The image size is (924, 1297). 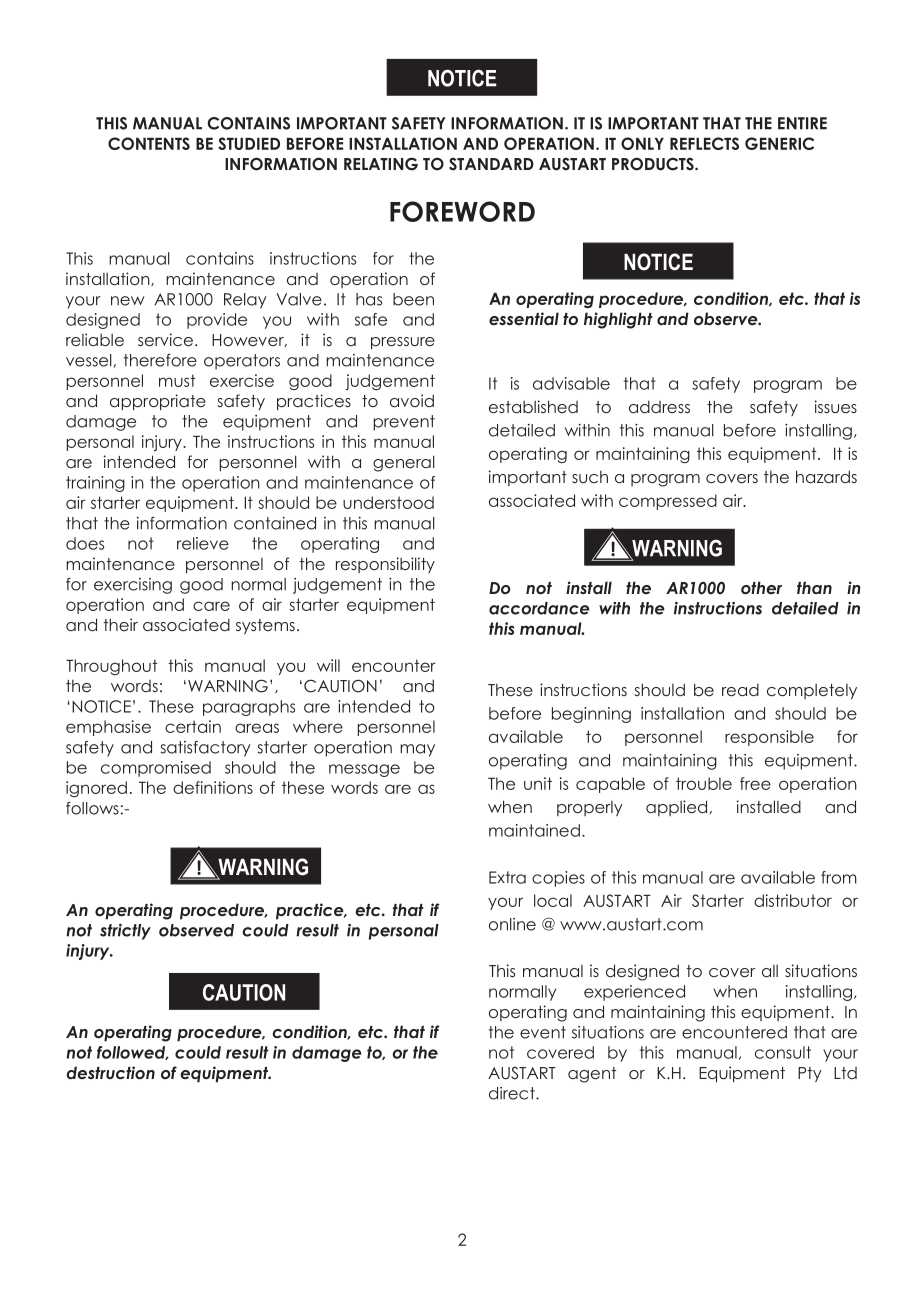 I want to click on direct, so click(x=513, y=1093).
